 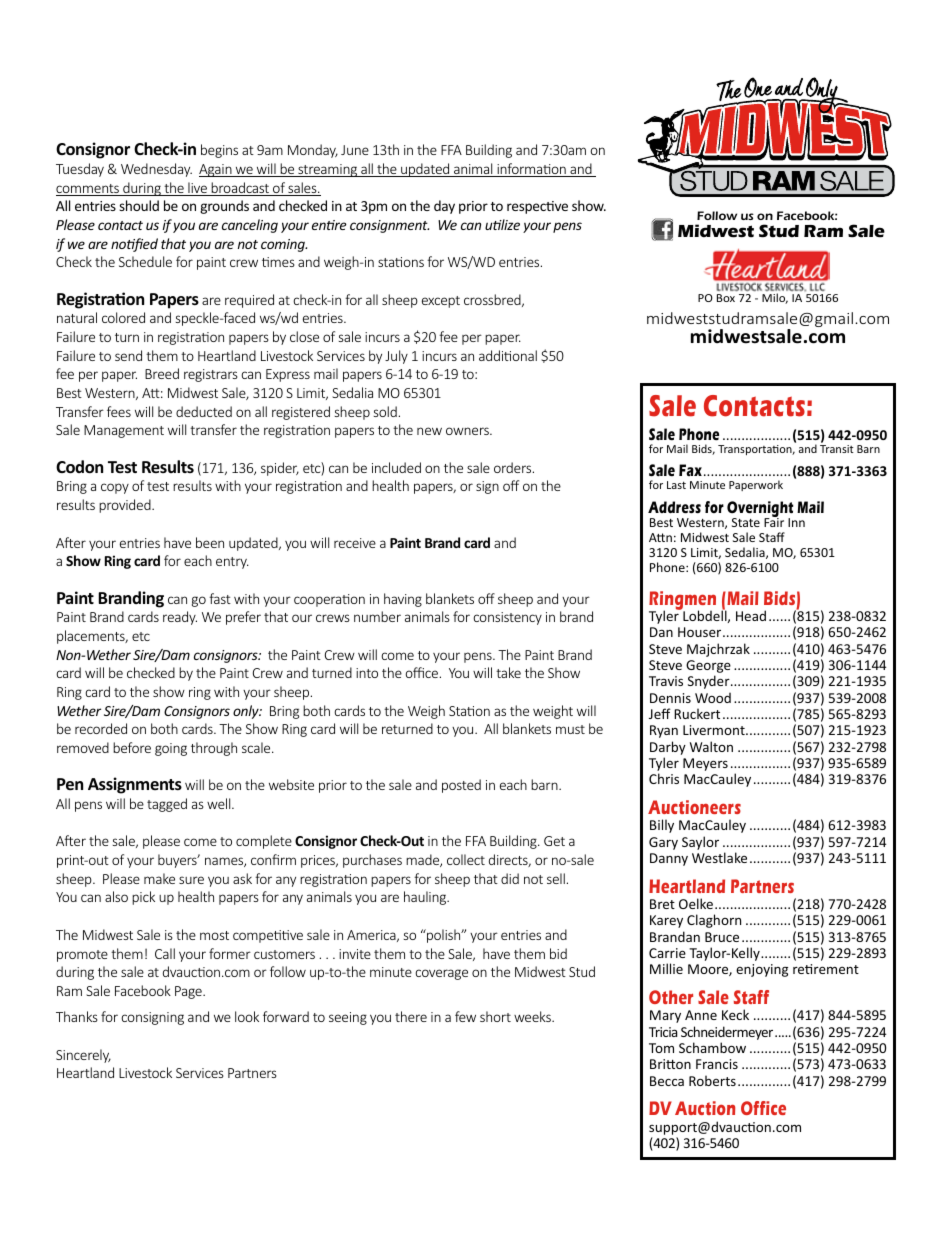 What do you see at coordinates (180, 618) in the screenshot?
I see `ready` at bounding box center [180, 618].
